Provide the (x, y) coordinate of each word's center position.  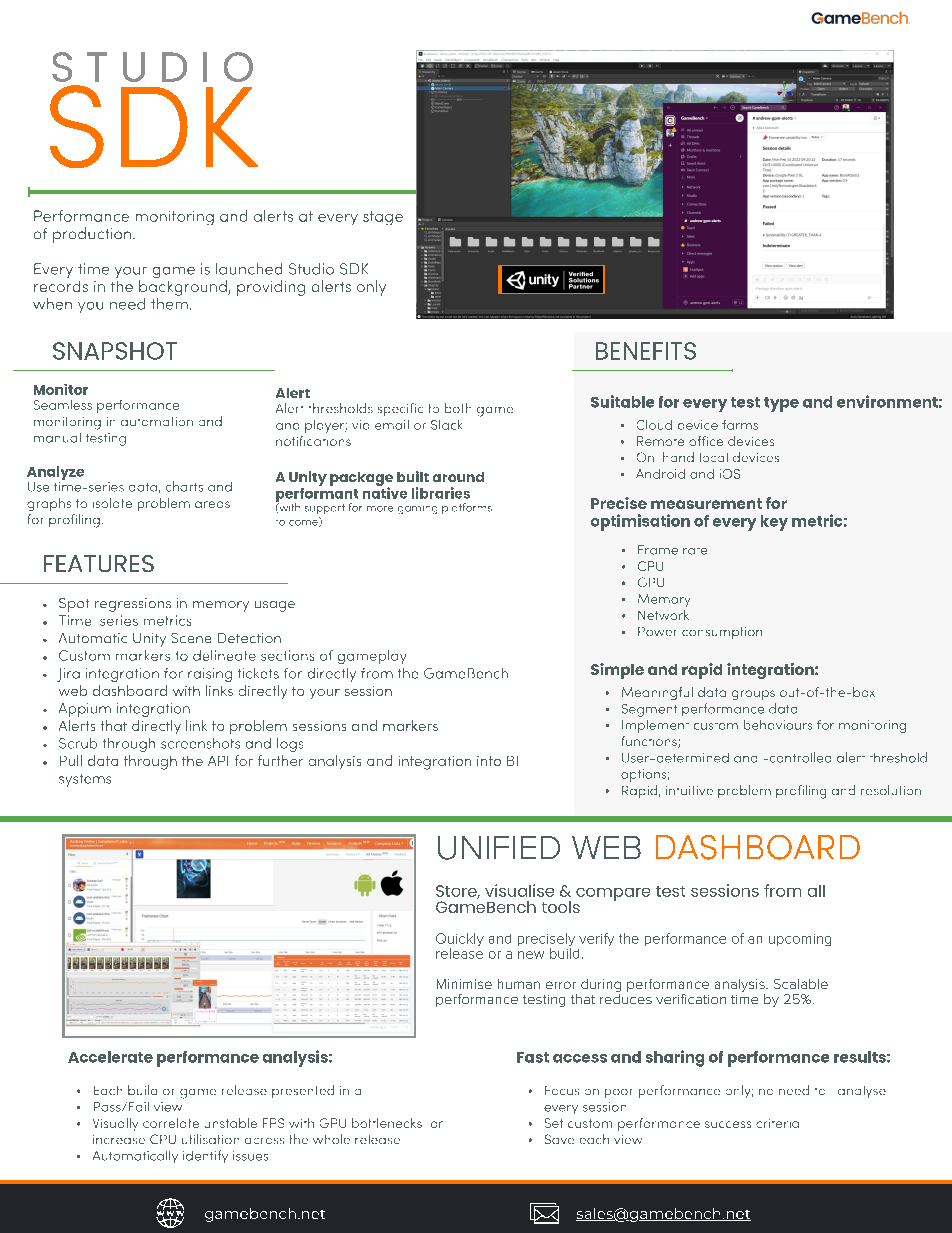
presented (303, 1091)
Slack (446, 425)
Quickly (460, 941)
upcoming (800, 940)
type (781, 404)
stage (383, 218)
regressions (133, 605)
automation (157, 421)
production (93, 235)
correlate (171, 1123)
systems (85, 780)
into (489, 761)
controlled (799, 757)
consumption (722, 633)
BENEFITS (646, 351)
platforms (467, 508)
